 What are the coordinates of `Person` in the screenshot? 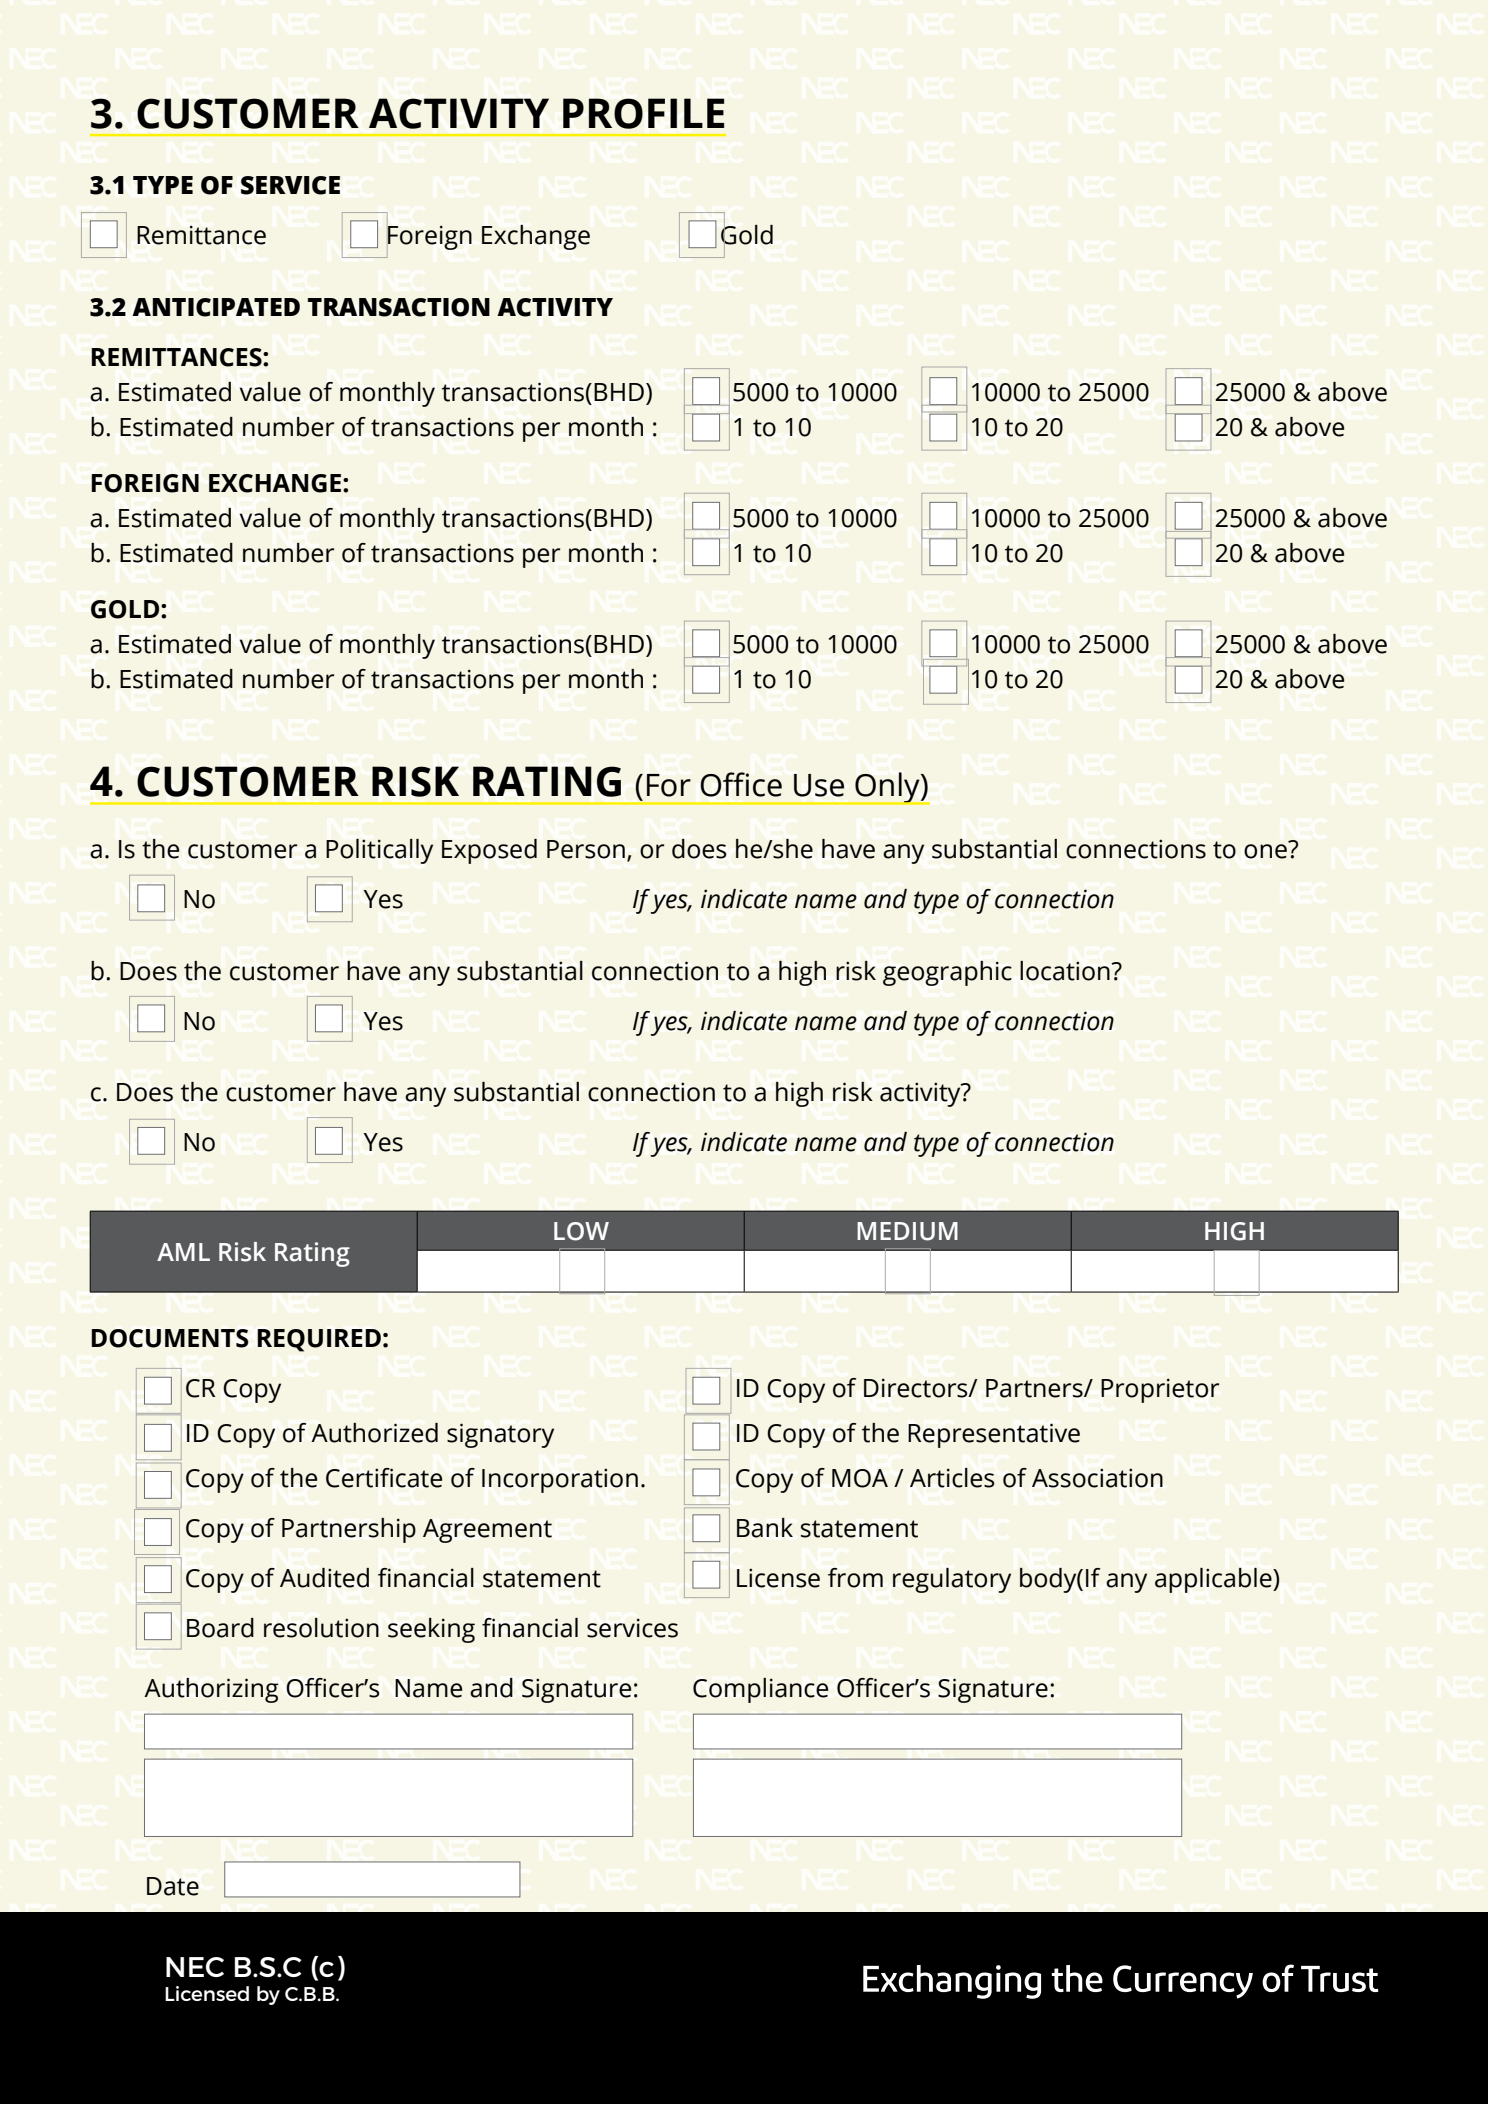 It's located at (586, 849).
